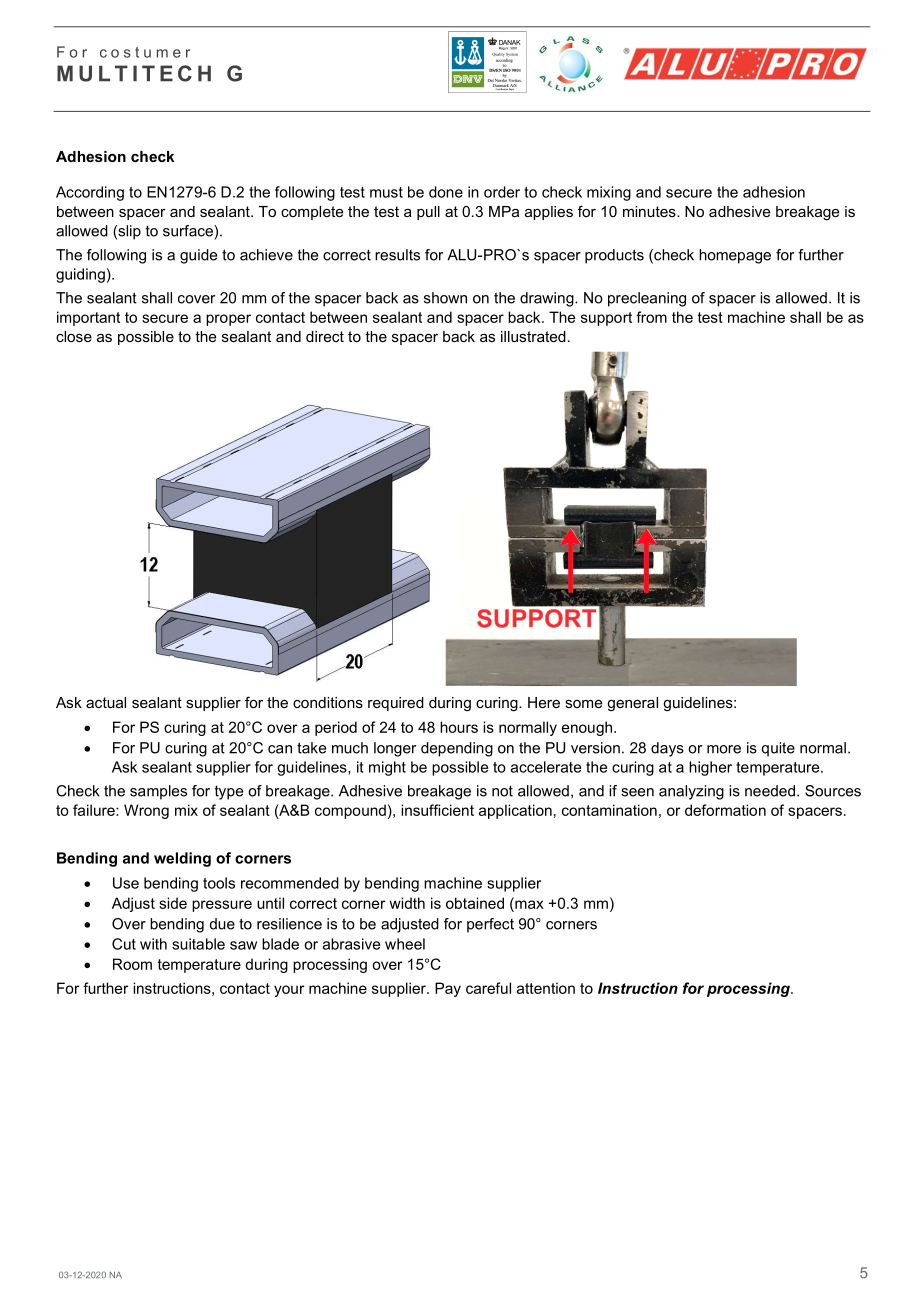 The width and height of the screenshot is (924, 1308). Describe the element at coordinates (90, 193) in the screenshot. I see `According` at that location.
